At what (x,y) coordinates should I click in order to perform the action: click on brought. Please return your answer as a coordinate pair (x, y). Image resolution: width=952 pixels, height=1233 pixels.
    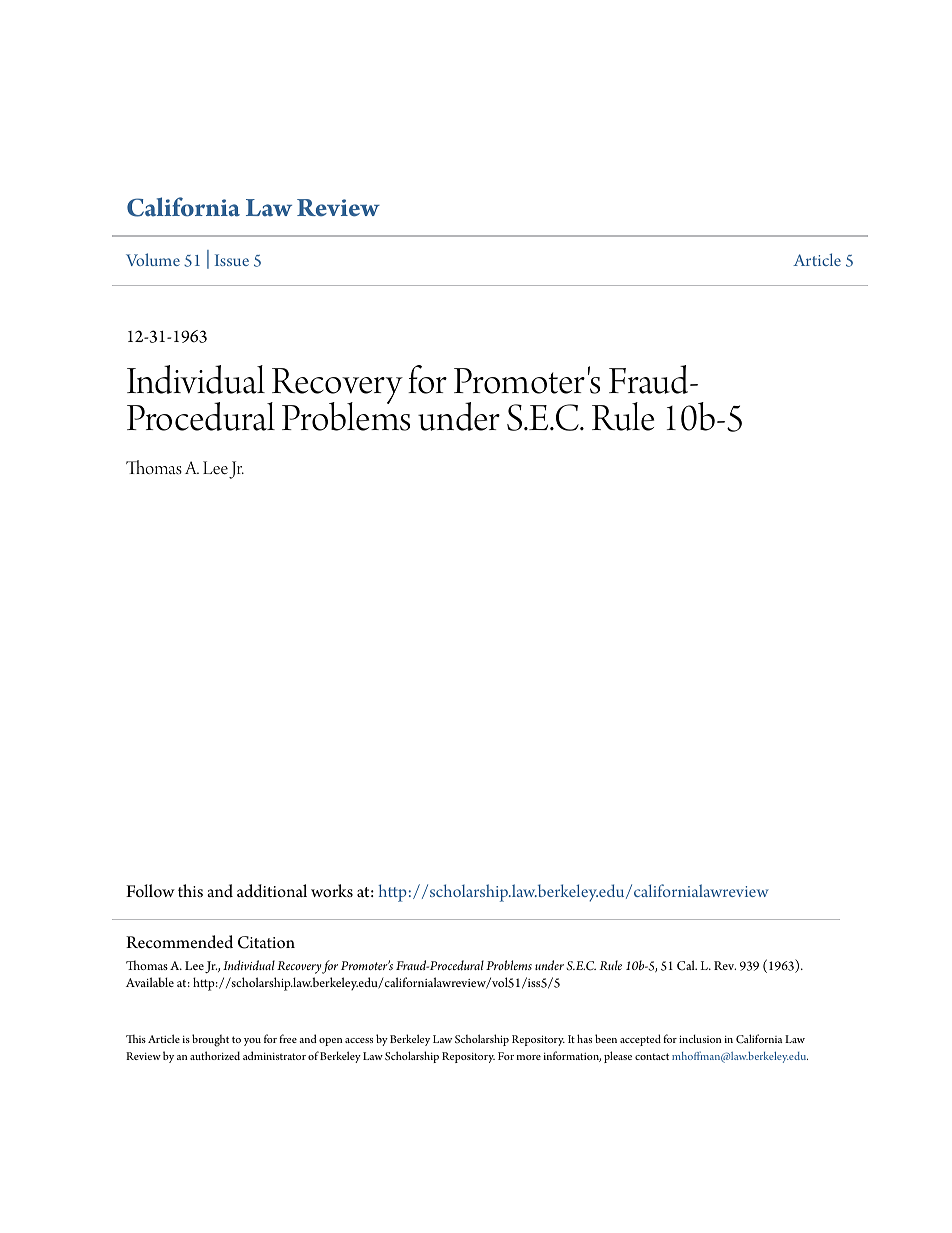
    Looking at the image, I should click on (210, 1040).
